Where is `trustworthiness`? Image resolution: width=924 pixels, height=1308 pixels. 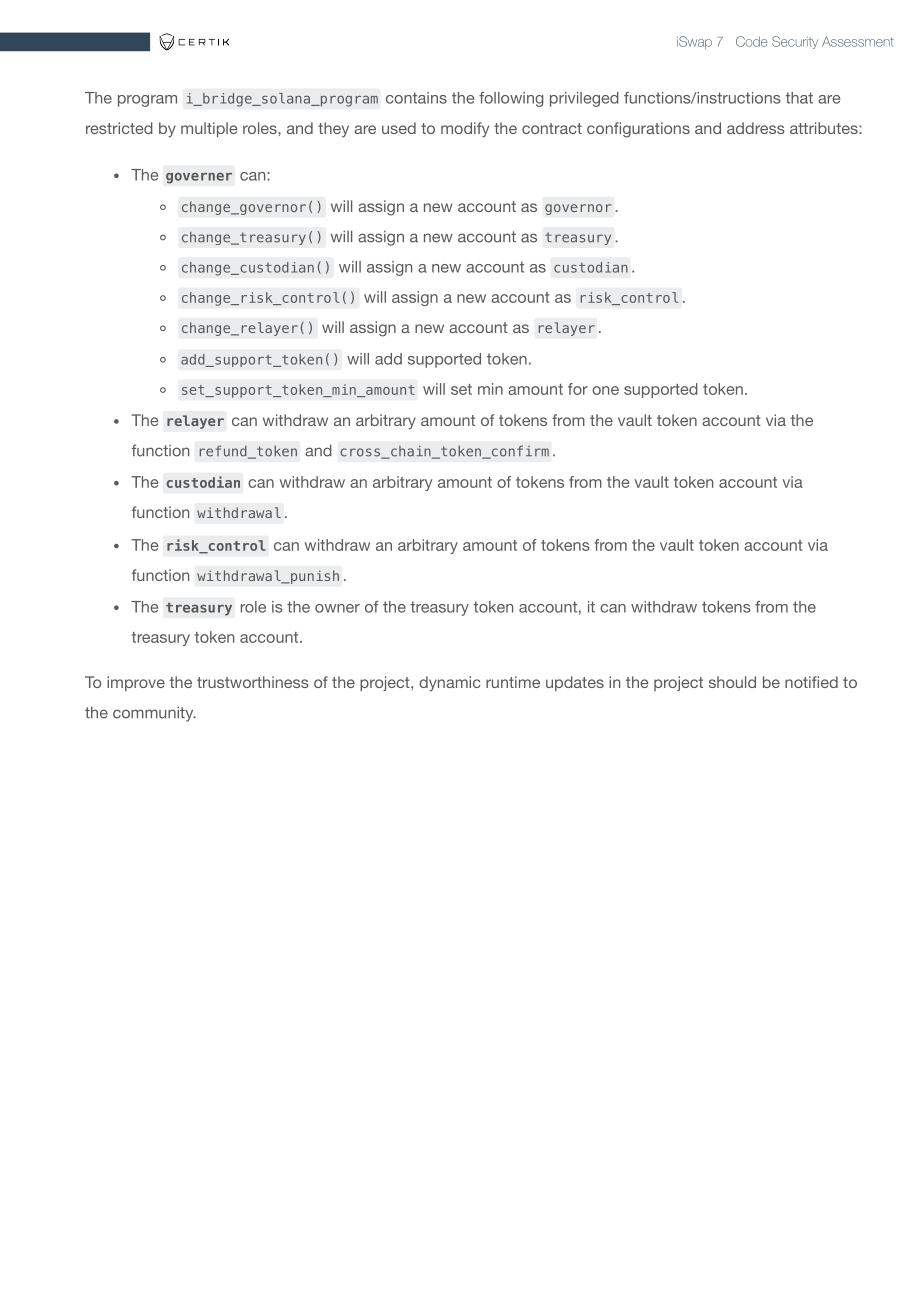
trustworthiness is located at coordinates (253, 682).
